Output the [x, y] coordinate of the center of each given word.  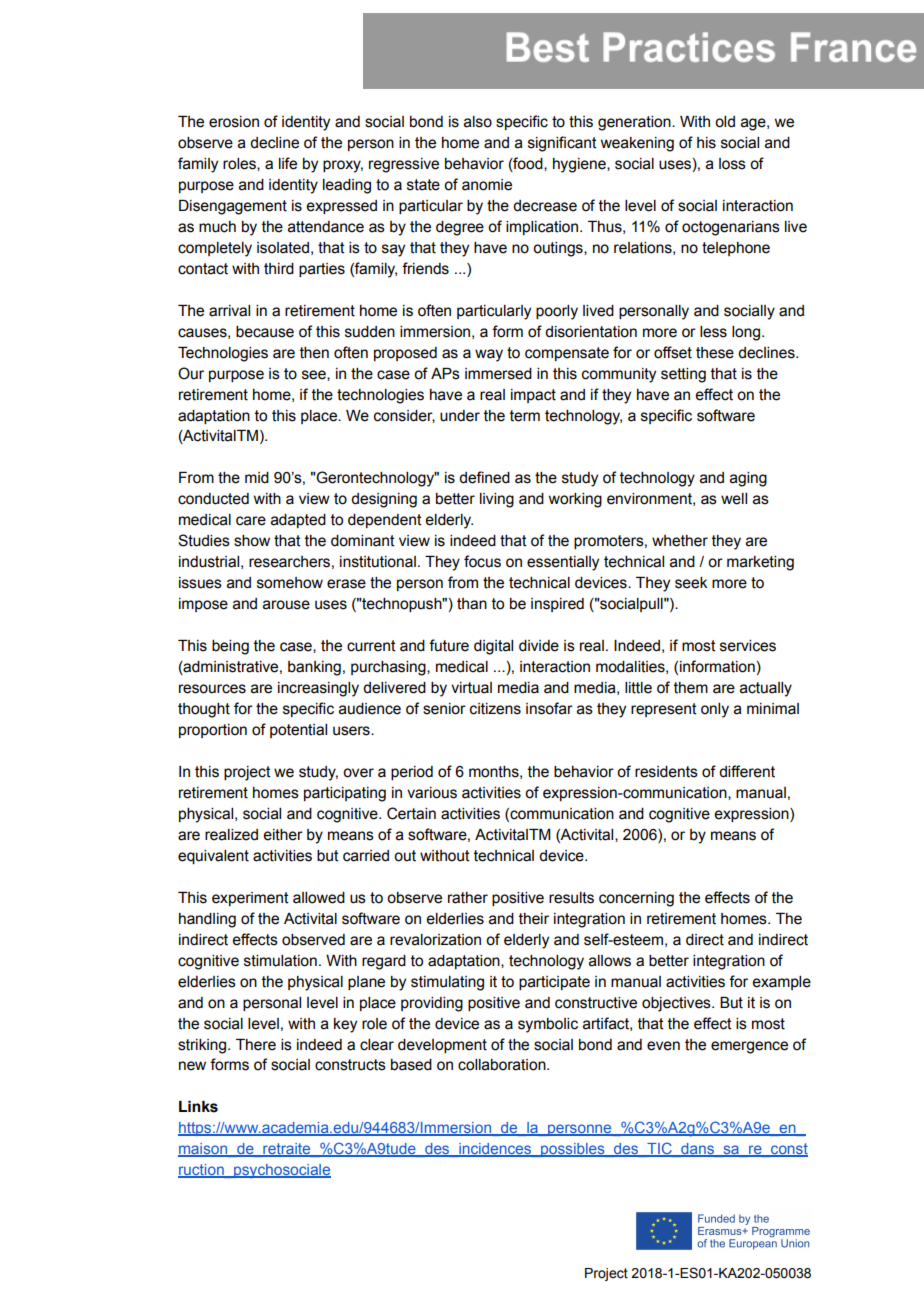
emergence [749, 1047]
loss [732, 164]
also [478, 122]
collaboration [503, 1065]
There [256, 1045]
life [288, 163]
